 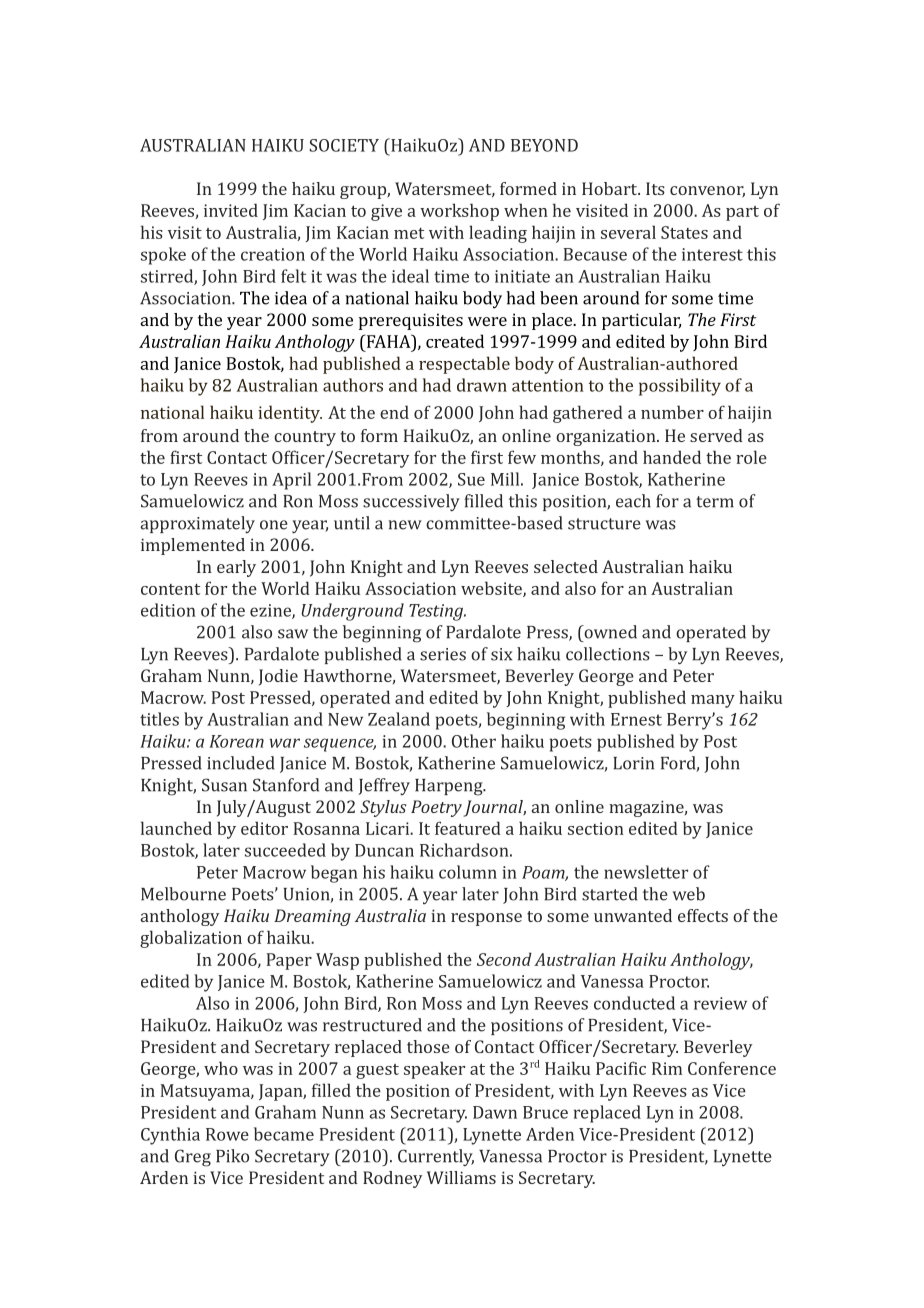 What do you see at coordinates (231, 210) in the image?
I see `invited` at bounding box center [231, 210].
